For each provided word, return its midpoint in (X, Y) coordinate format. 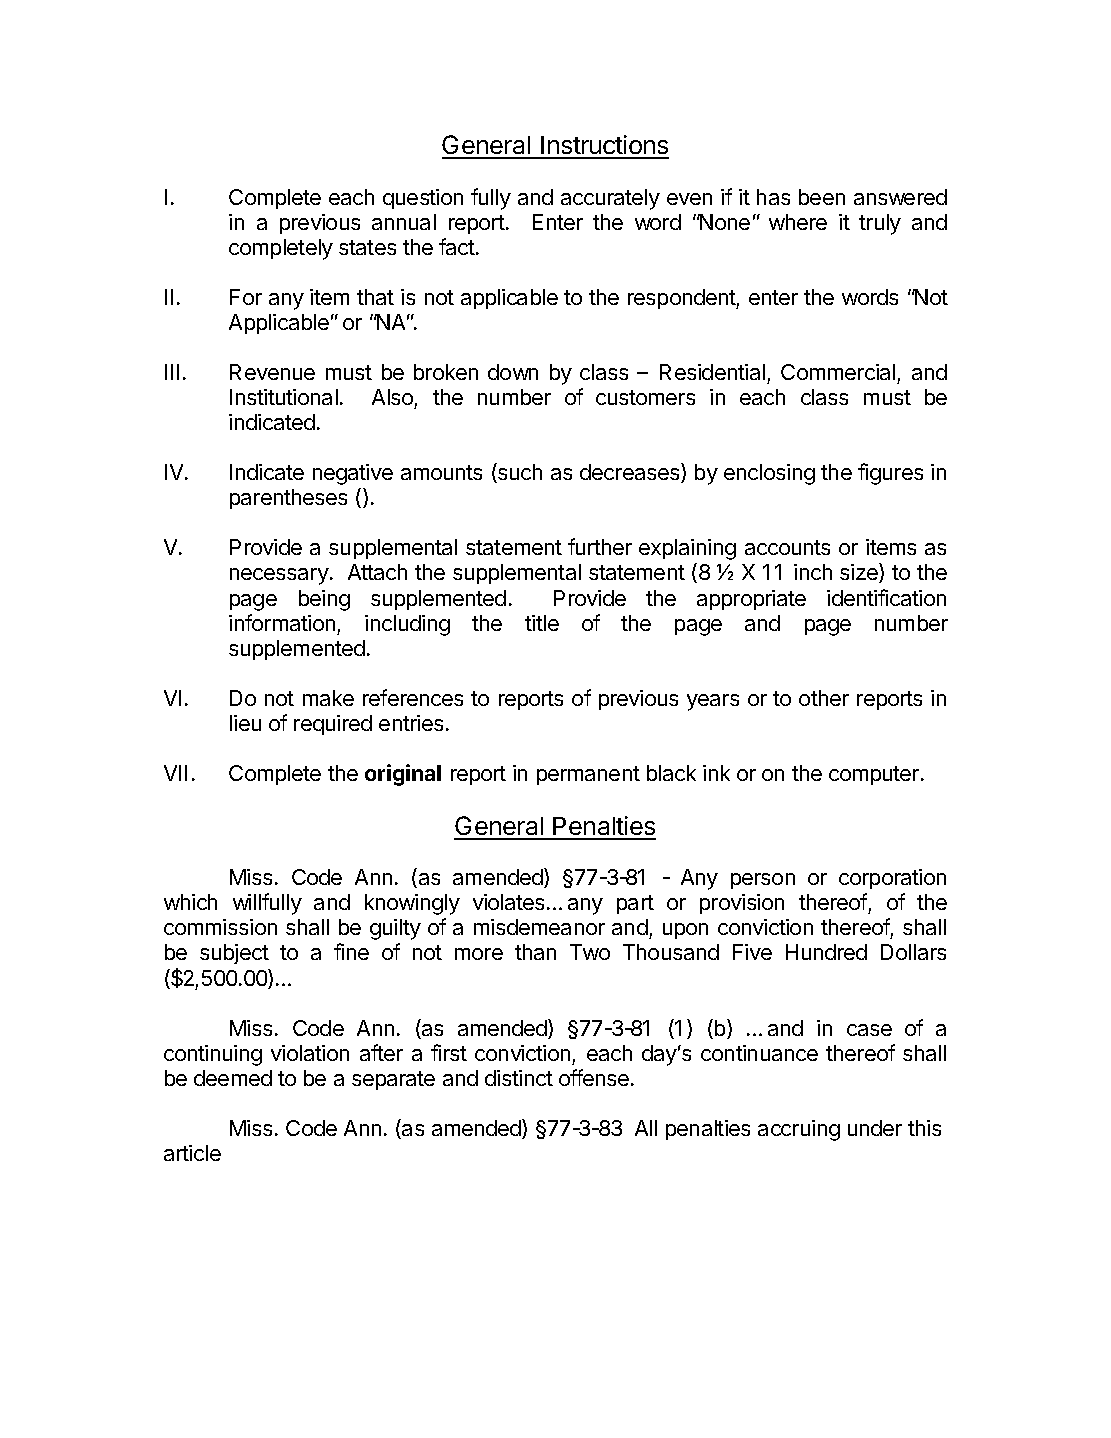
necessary (279, 576)
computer (875, 775)
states (367, 247)
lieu (245, 723)
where (798, 222)
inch (813, 572)
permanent (588, 775)
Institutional (284, 397)
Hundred (826, 952)
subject (234, 954)
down (513, 372)
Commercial (838, 372)
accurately (610, 199)
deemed (233, 1078)
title (542, 623)
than (535, 952)
